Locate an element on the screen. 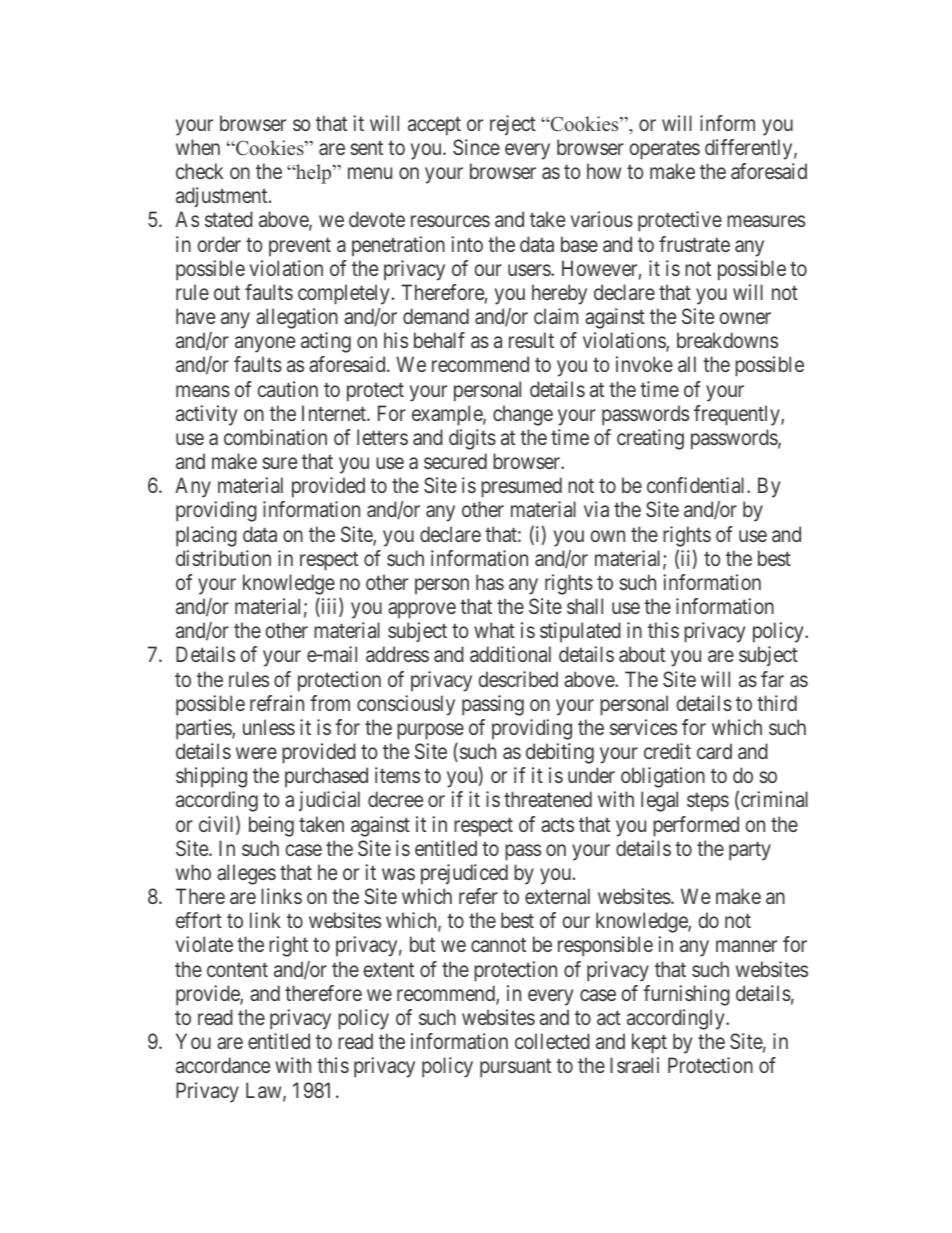  Since is located at coordinates (476, 147).
